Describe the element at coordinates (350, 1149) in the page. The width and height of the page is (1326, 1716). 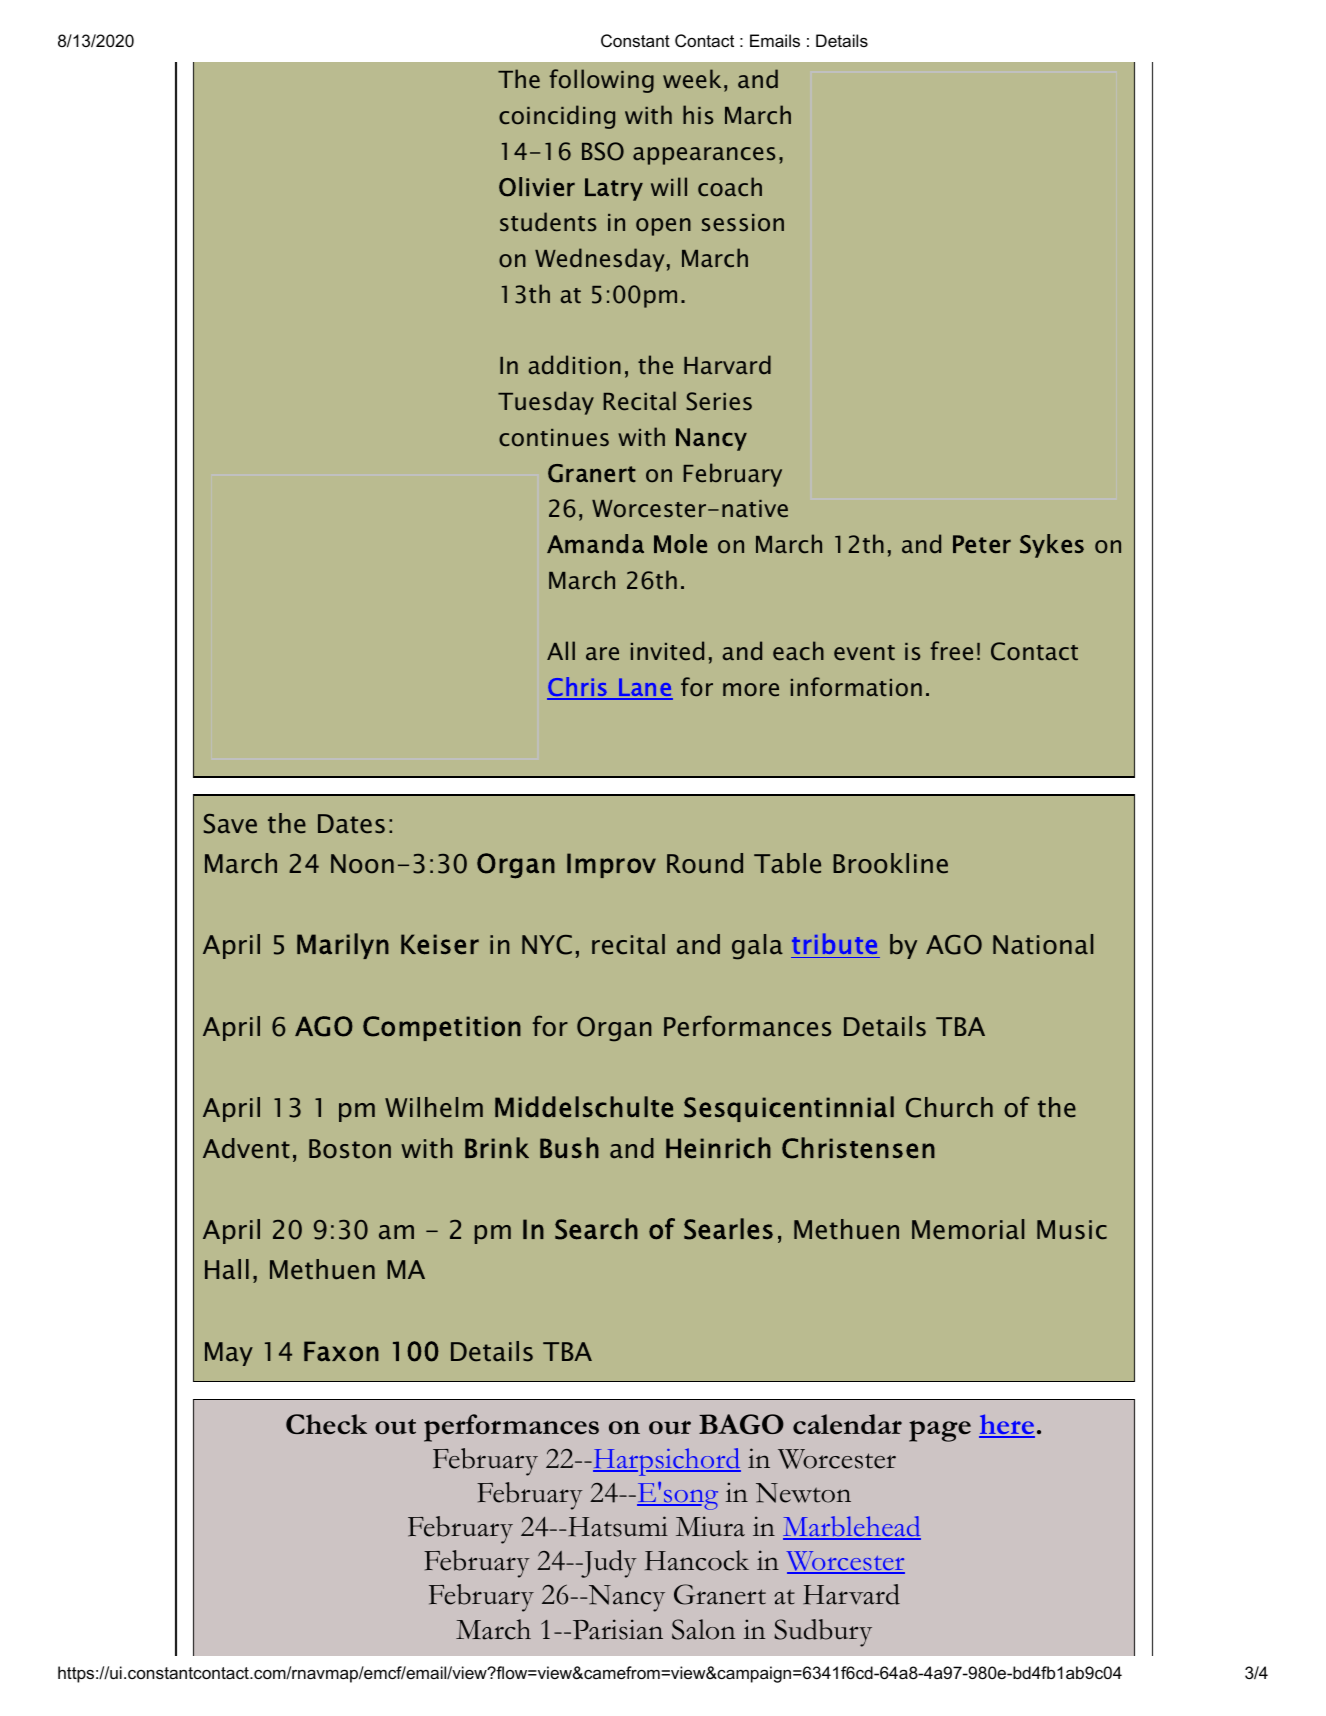
I see `Boston` at that location.
